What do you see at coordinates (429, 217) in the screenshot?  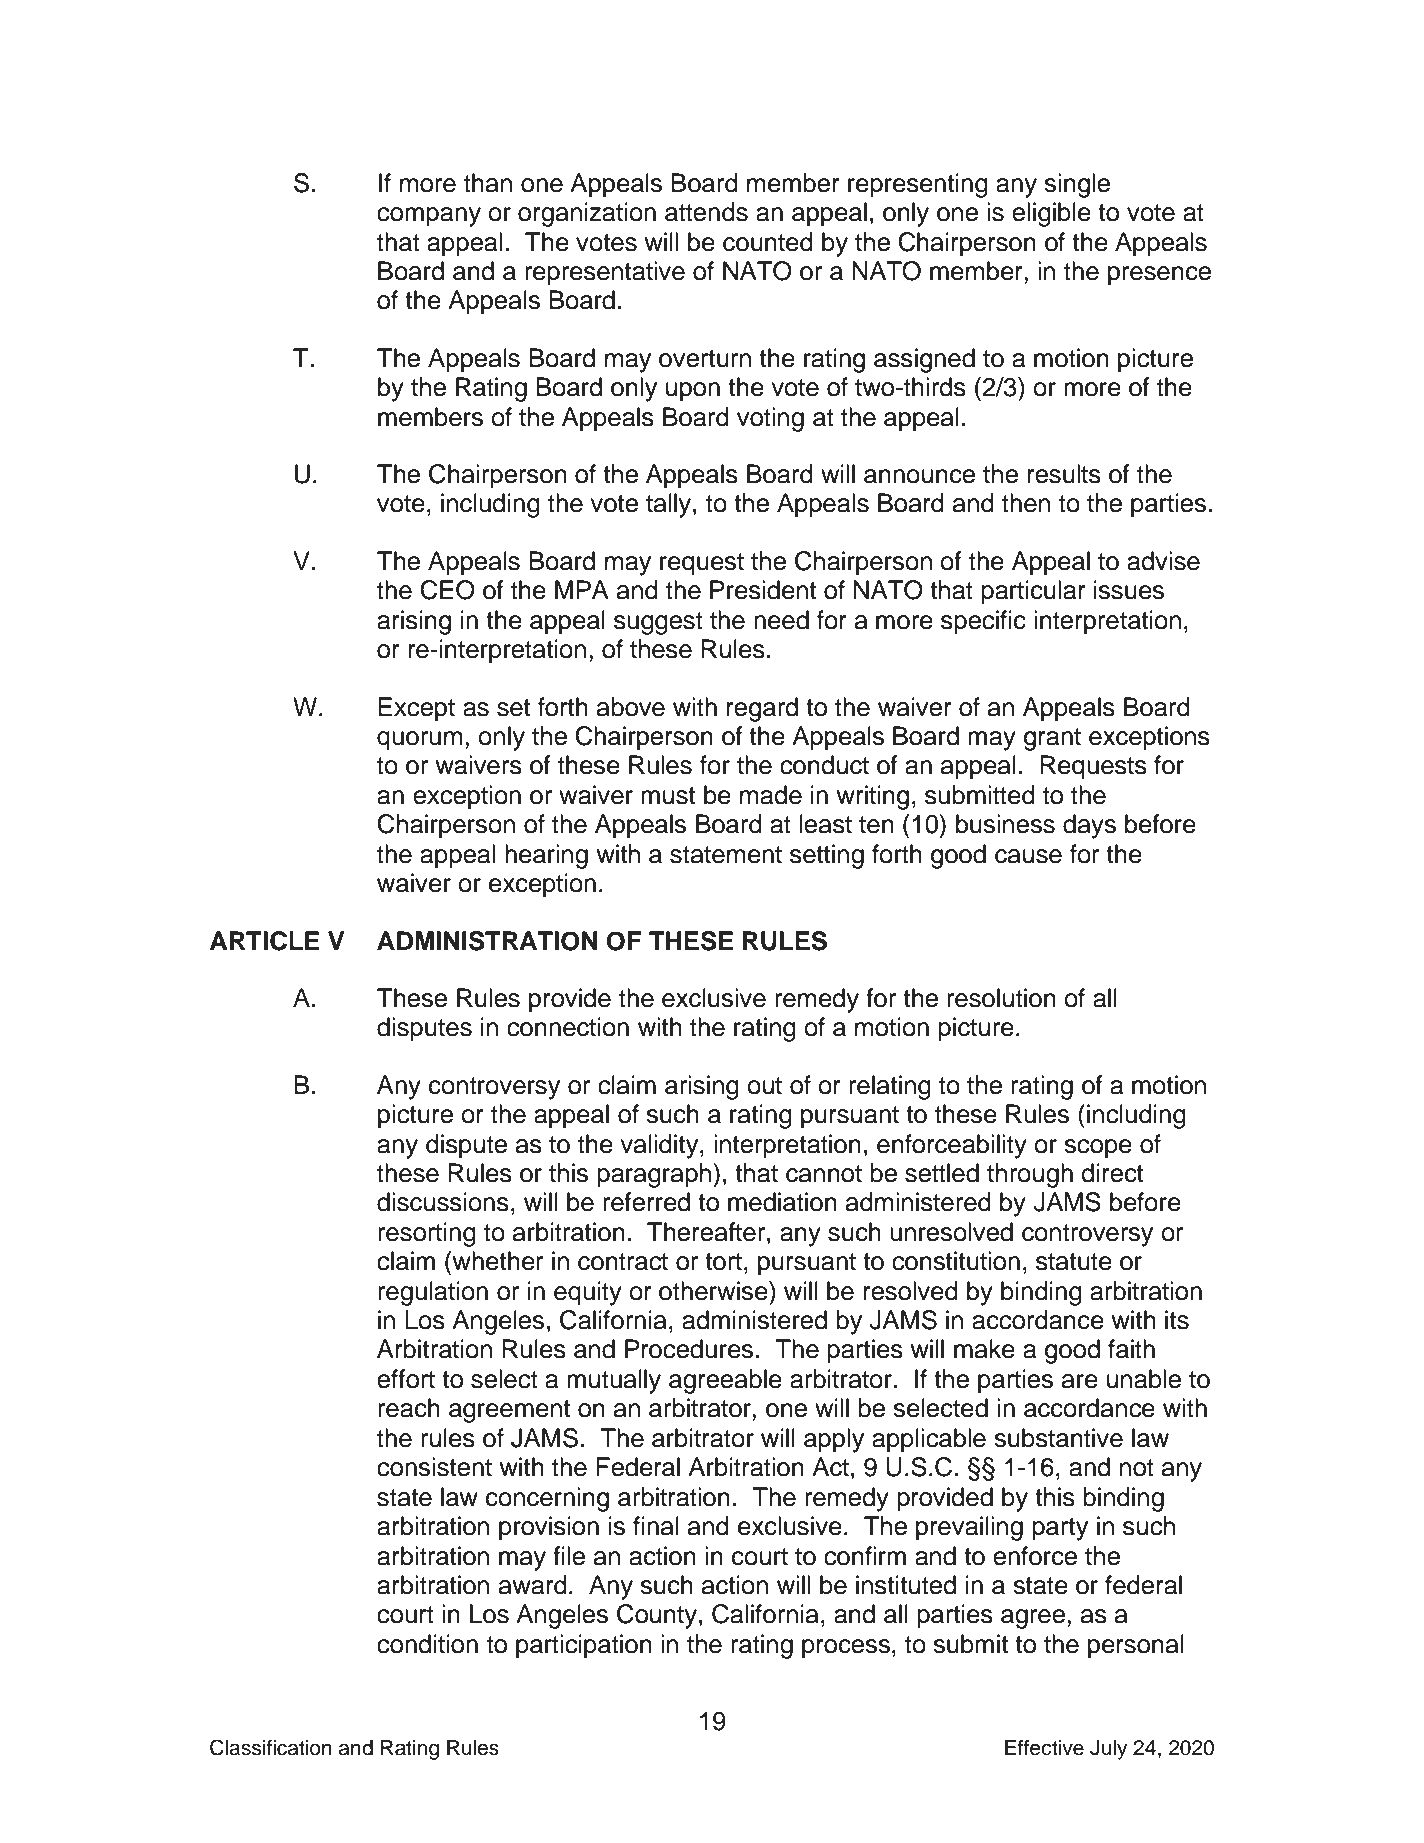 I see `company` at bounding box center [429, 217].
